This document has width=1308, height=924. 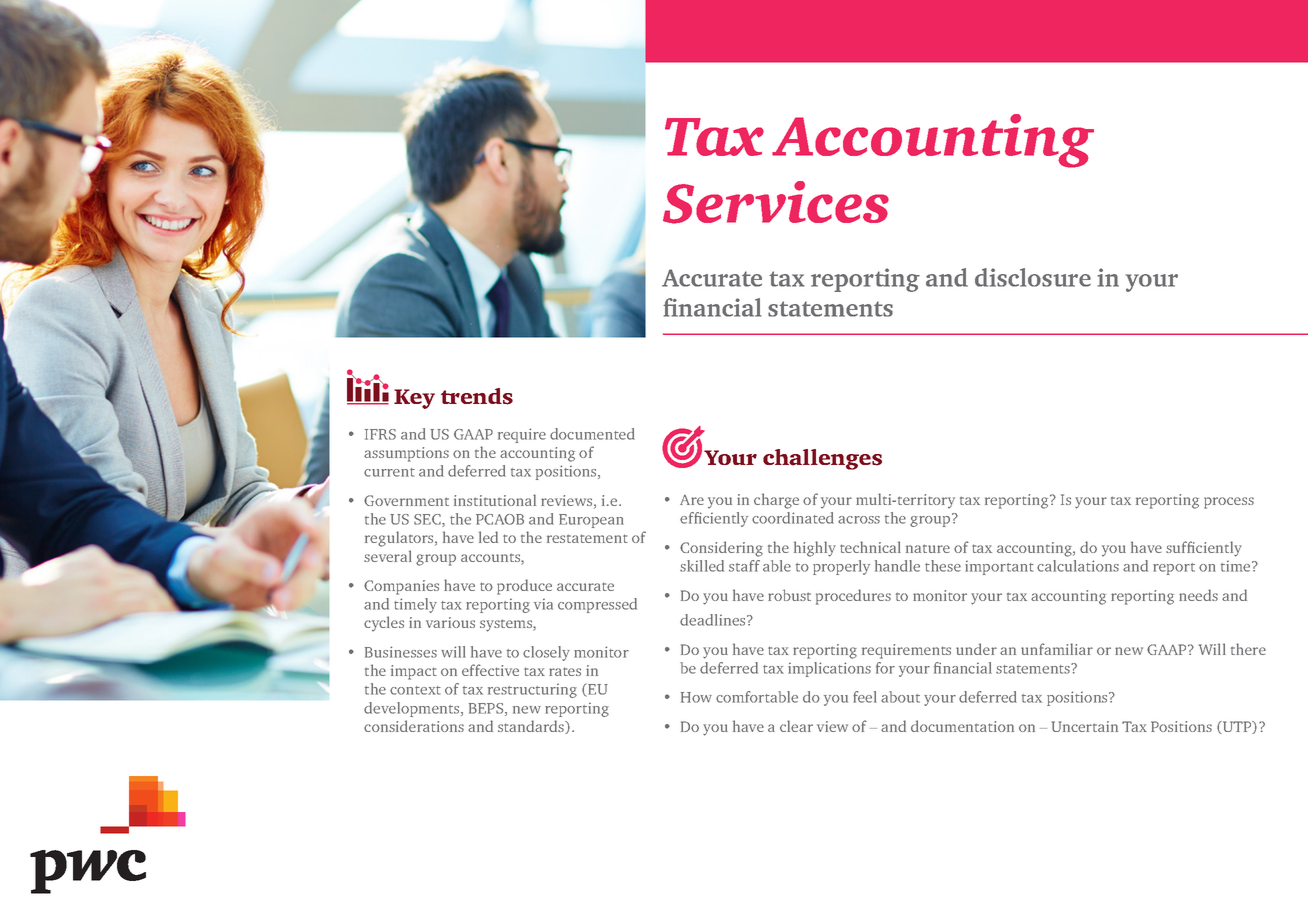 What do you see at coordinates (776, 501) in the document?
I see `charge` at bounding box center [776, 501].
